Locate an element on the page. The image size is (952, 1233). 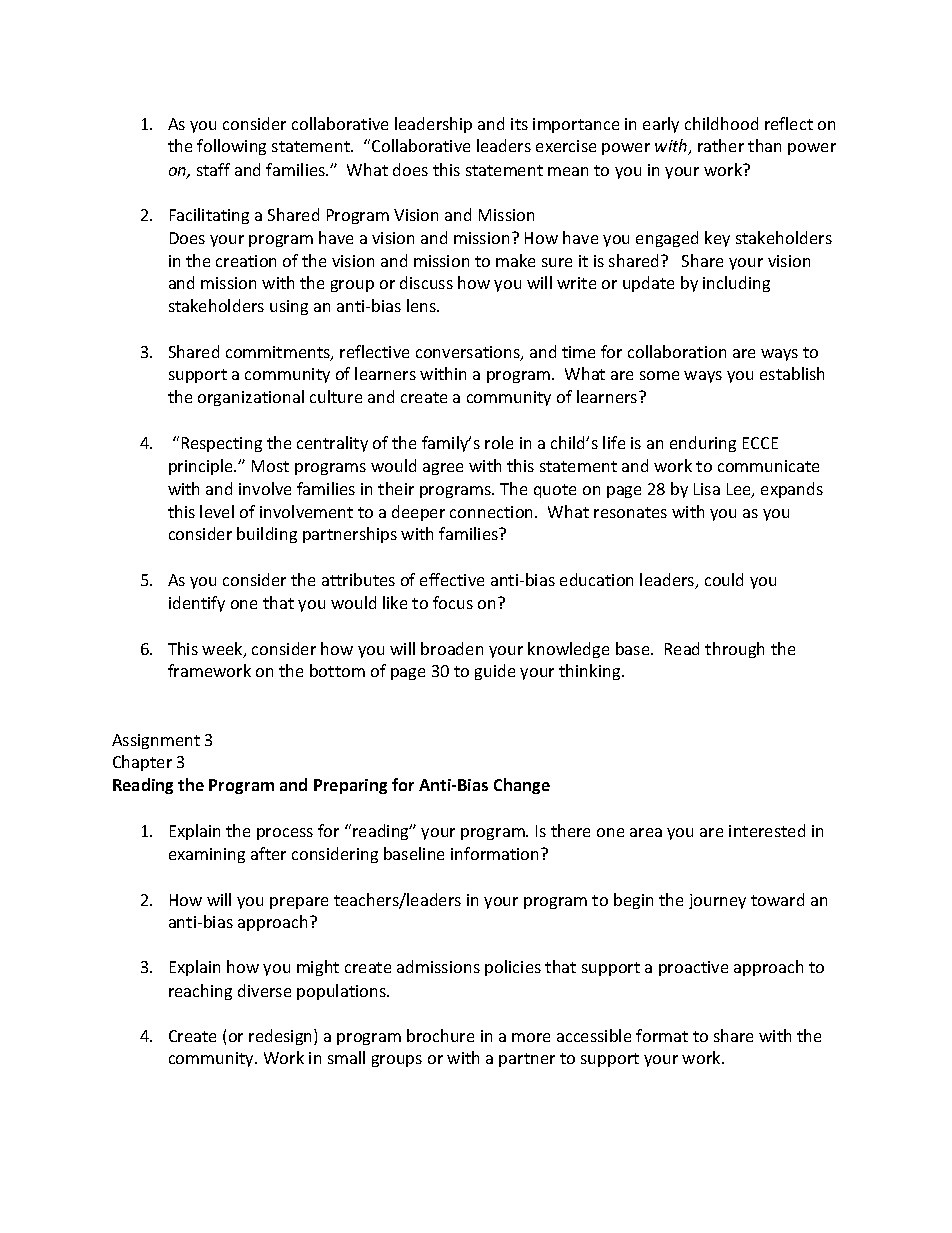
proactive is located at coordinates (693, 968).
